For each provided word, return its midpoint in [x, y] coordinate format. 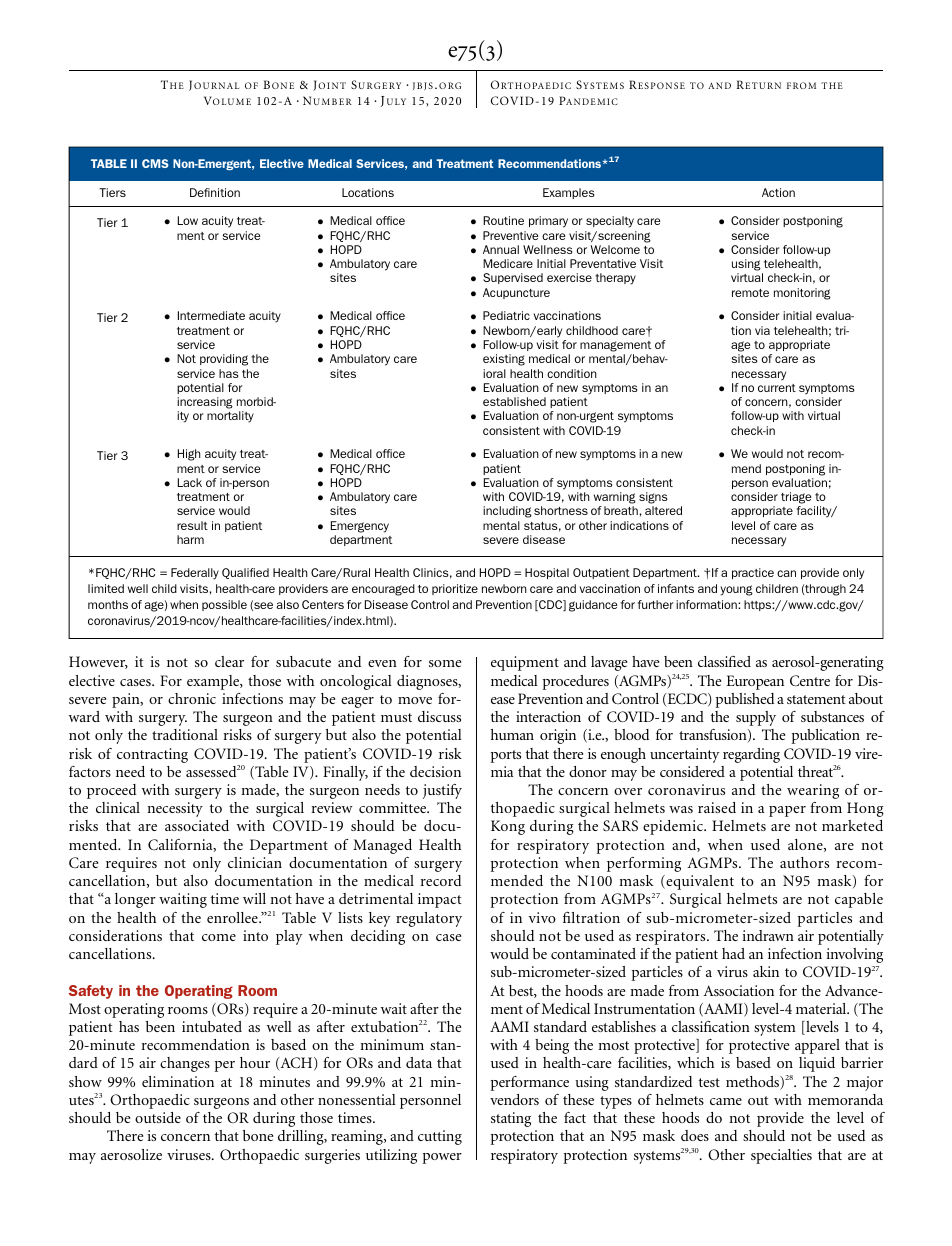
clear [229, 661]
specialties [781, 1156]
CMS [155, 163]
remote [750, 293]
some [445, 663]
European [755, 682]
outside [158, 1117]
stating [511, 1119]
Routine [503, 220]
